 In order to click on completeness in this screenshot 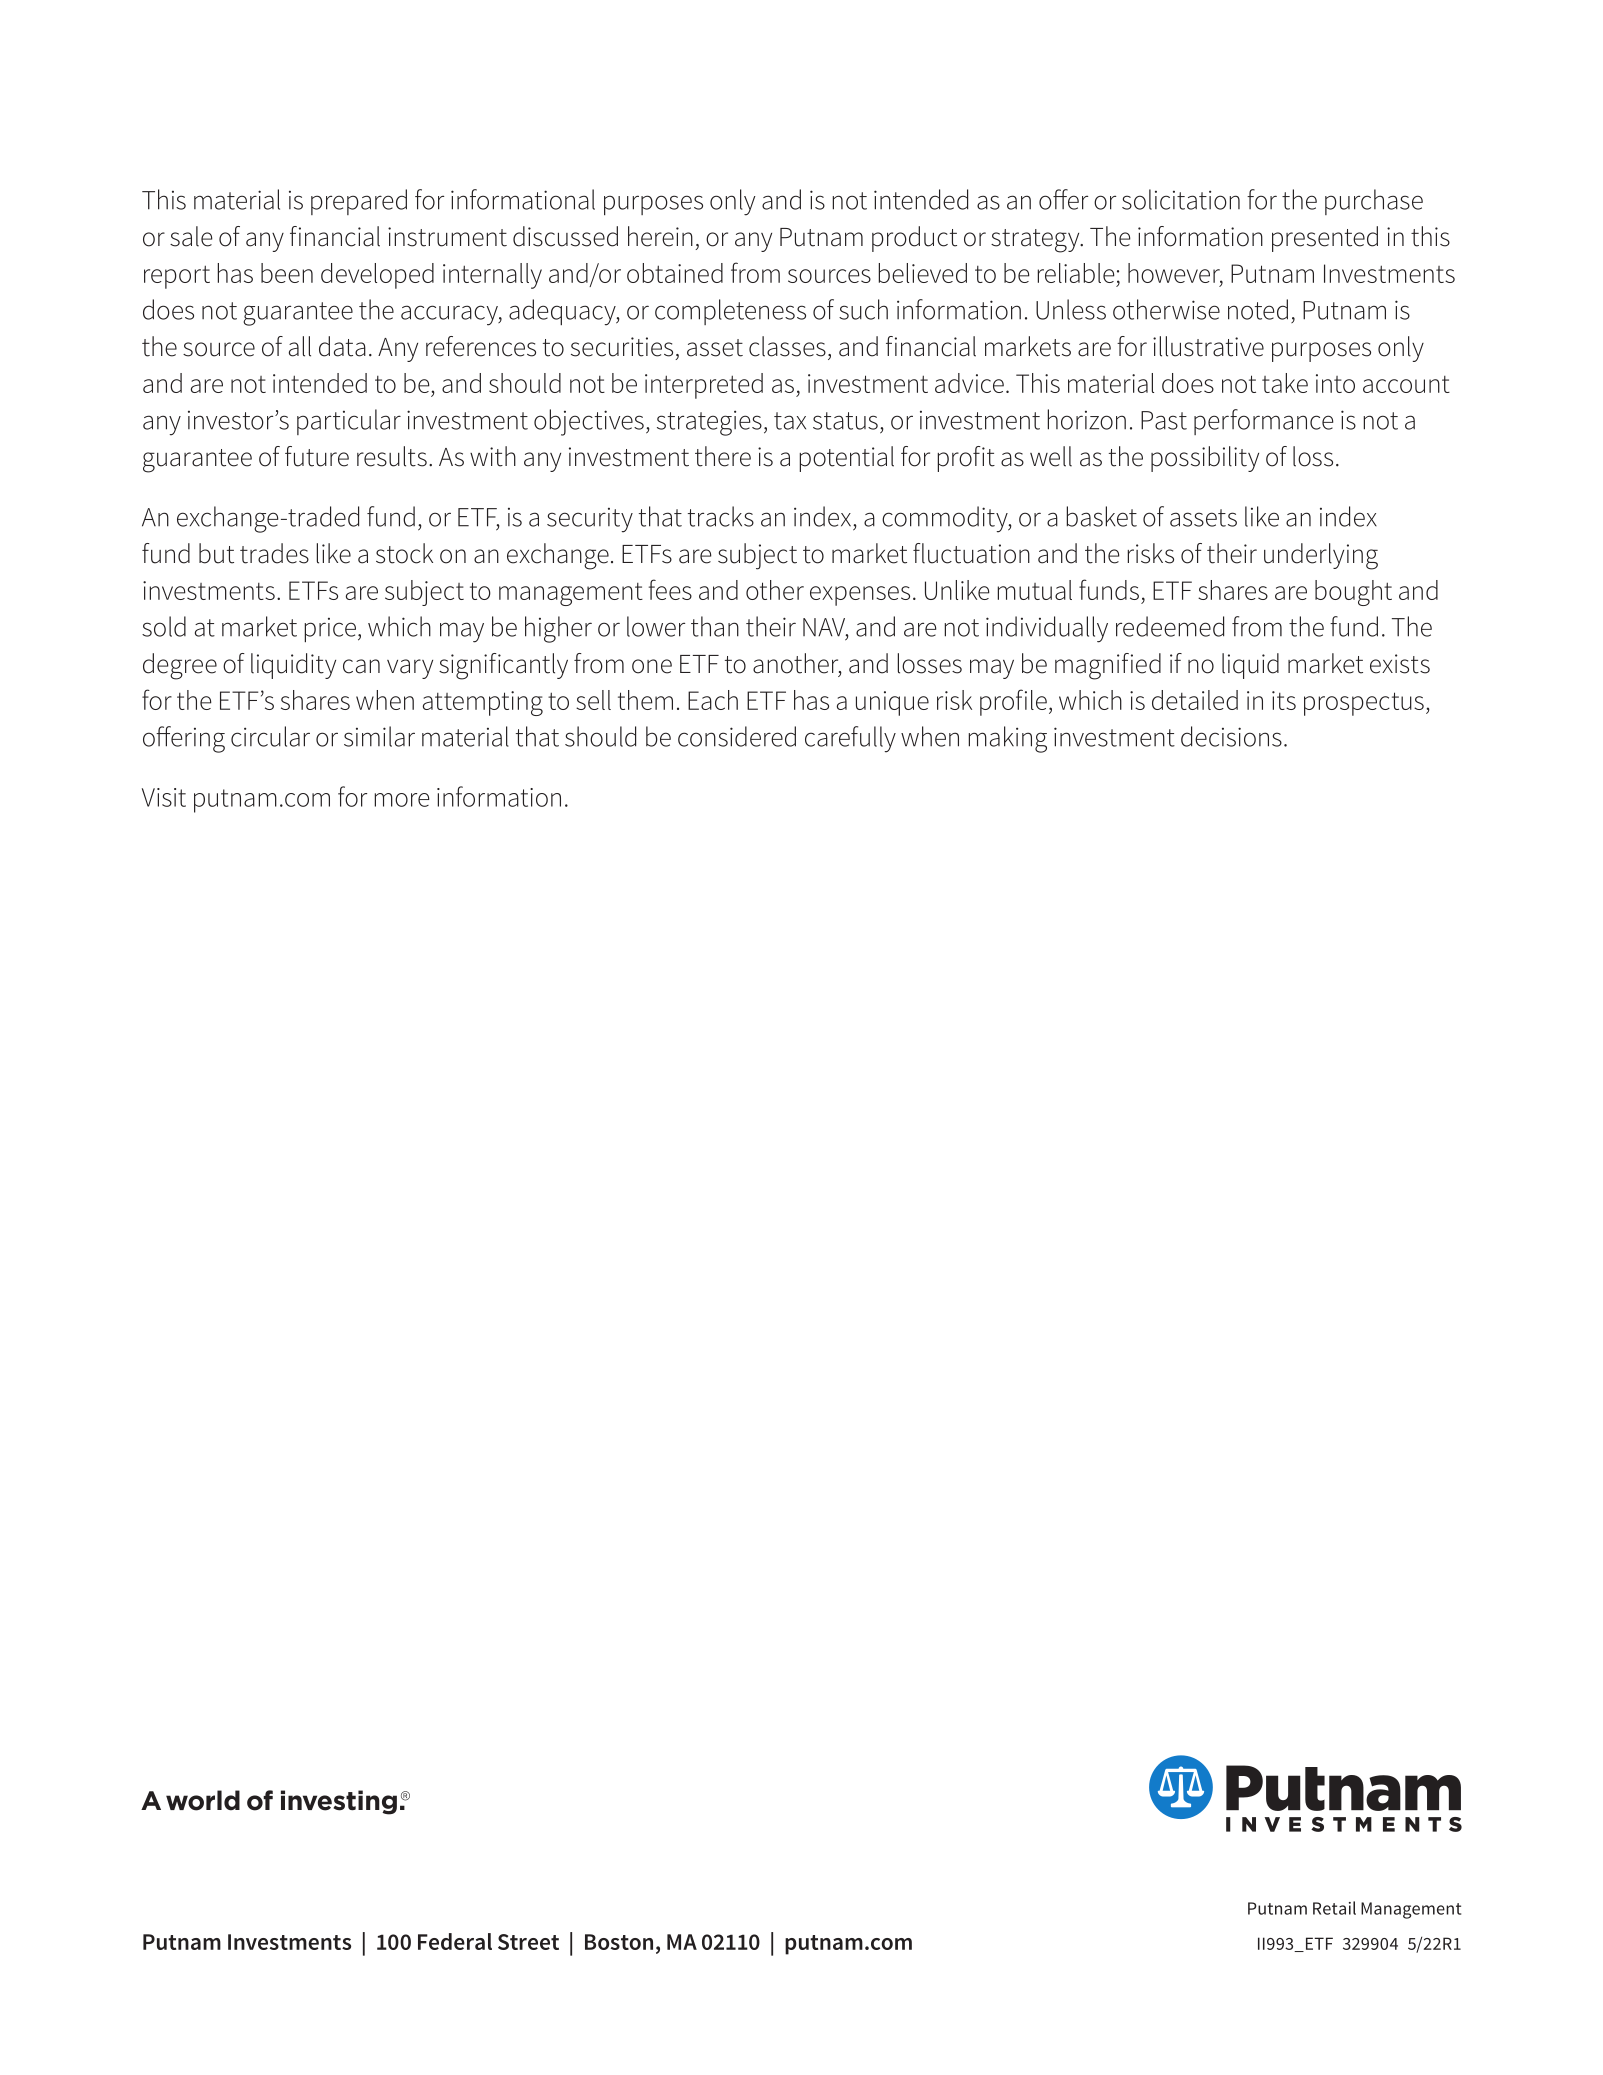, I will do `click(730, 312)`.
